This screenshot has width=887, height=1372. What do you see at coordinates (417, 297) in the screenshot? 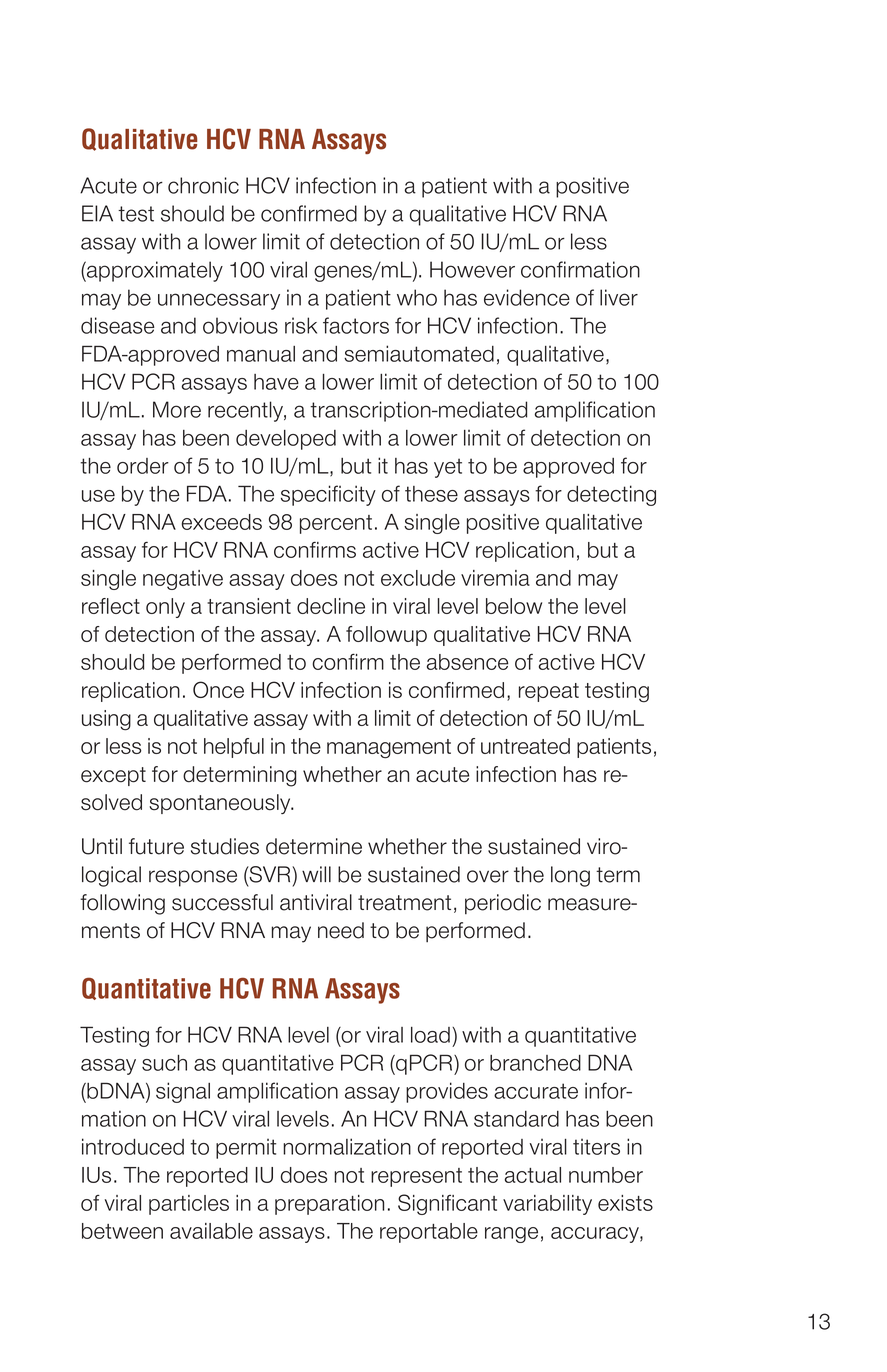
I see `who` at bounding box center [417, 297].
